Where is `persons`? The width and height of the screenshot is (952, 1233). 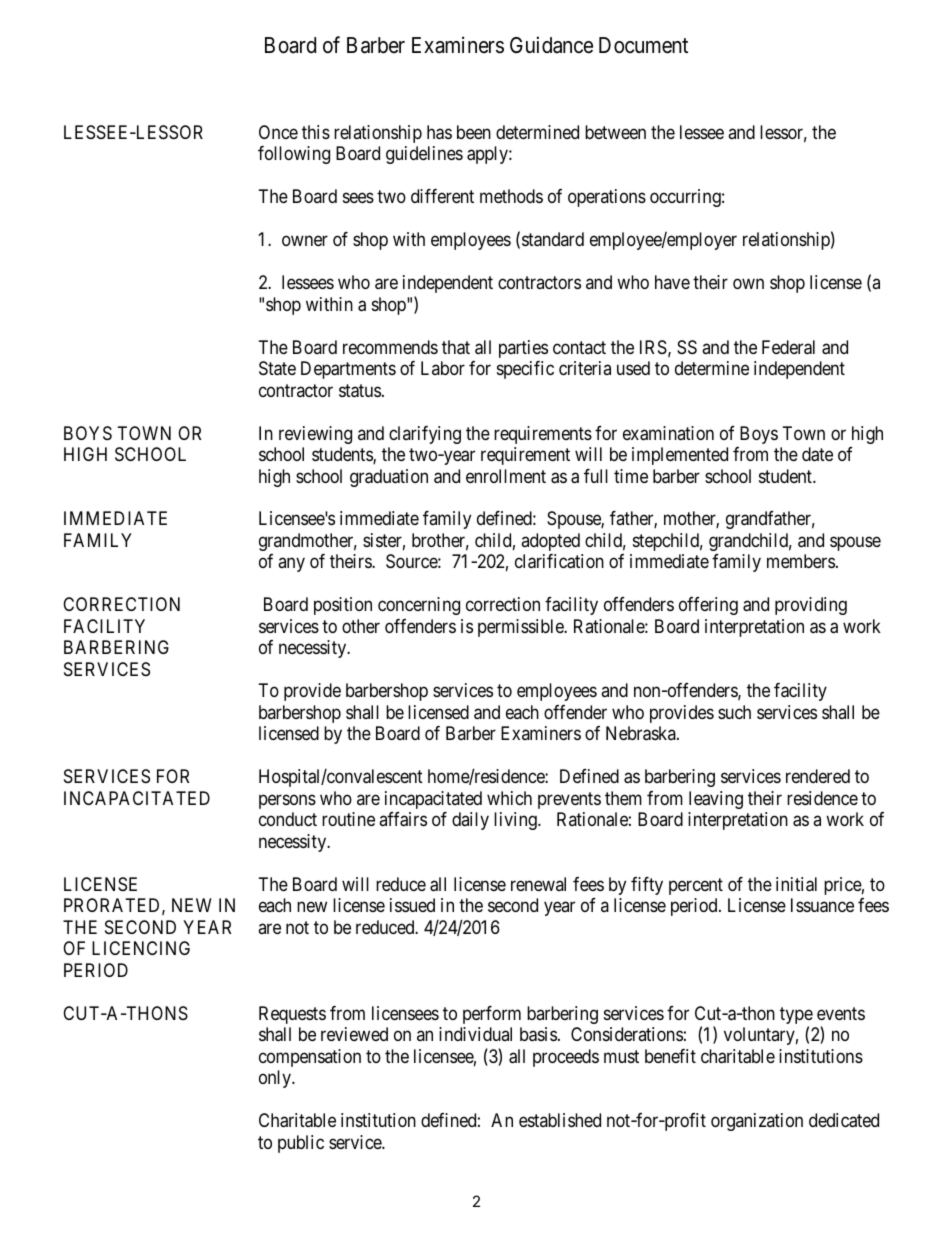 persons is located at coordinates (287, 801).
